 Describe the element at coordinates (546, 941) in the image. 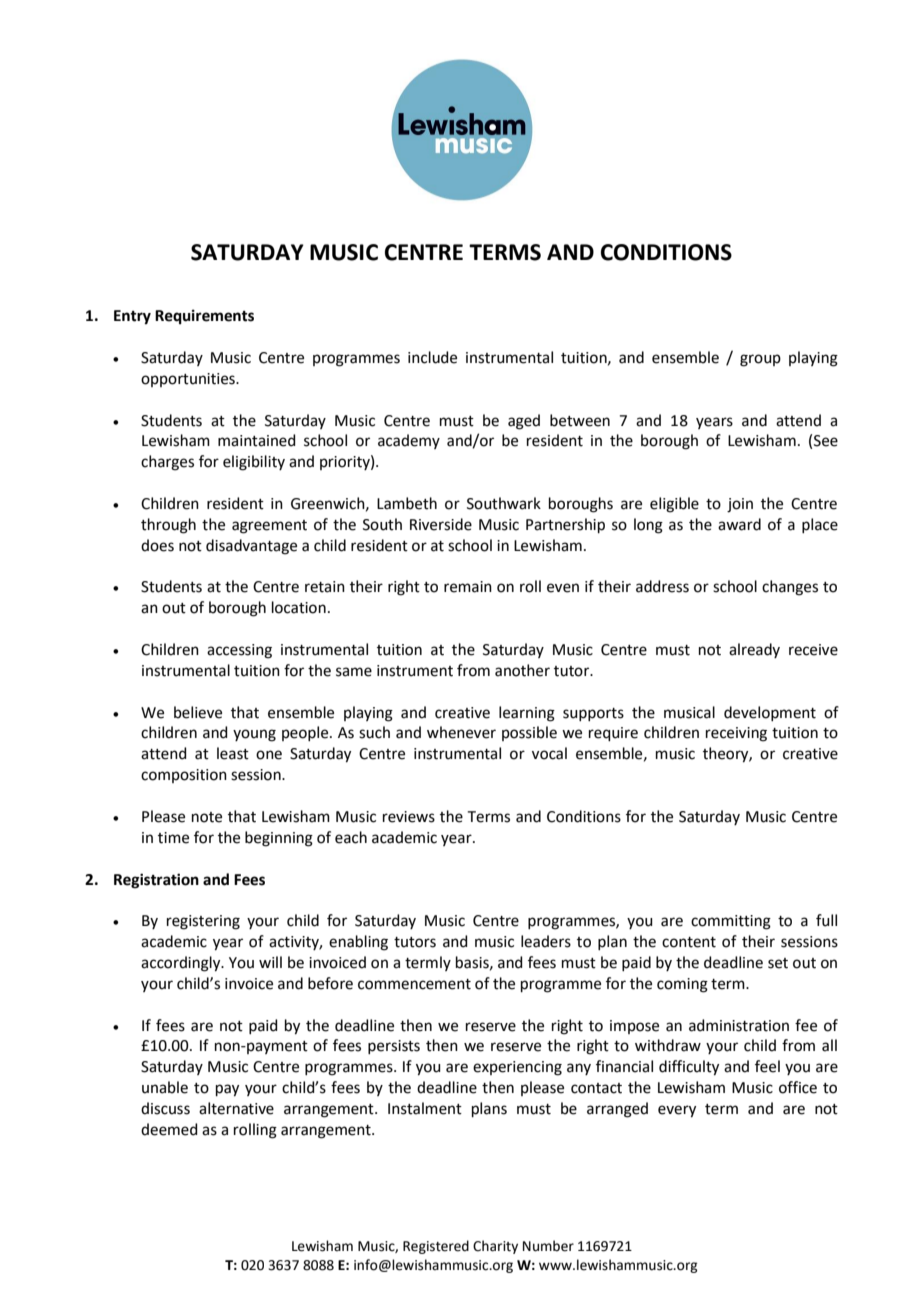

I see `leaders` at that location.
